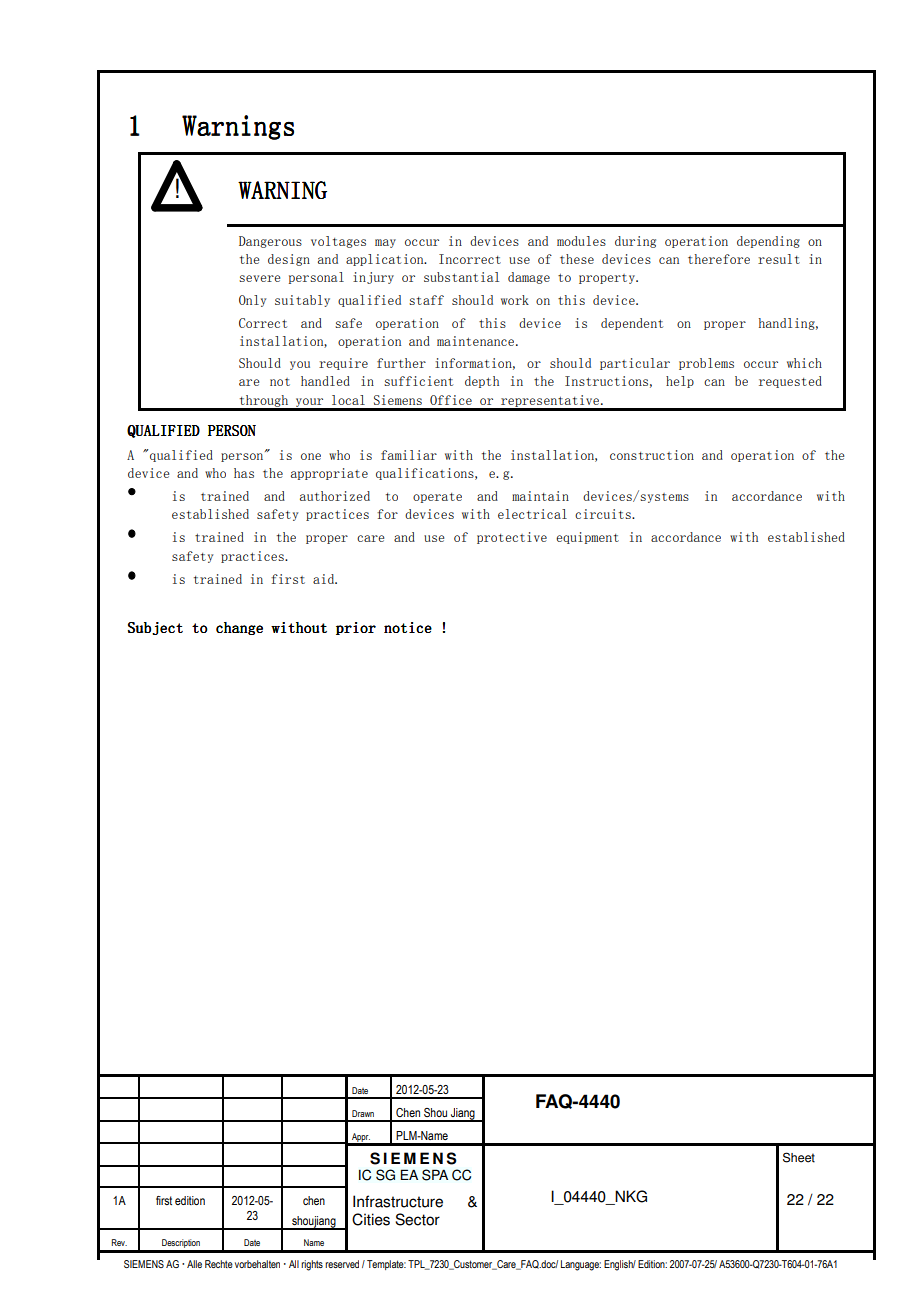 The height and width of the screenshot is (1308, 924). Describe the element at coordinates (512, 538) in the screenshot. I see `protective` at that location.
